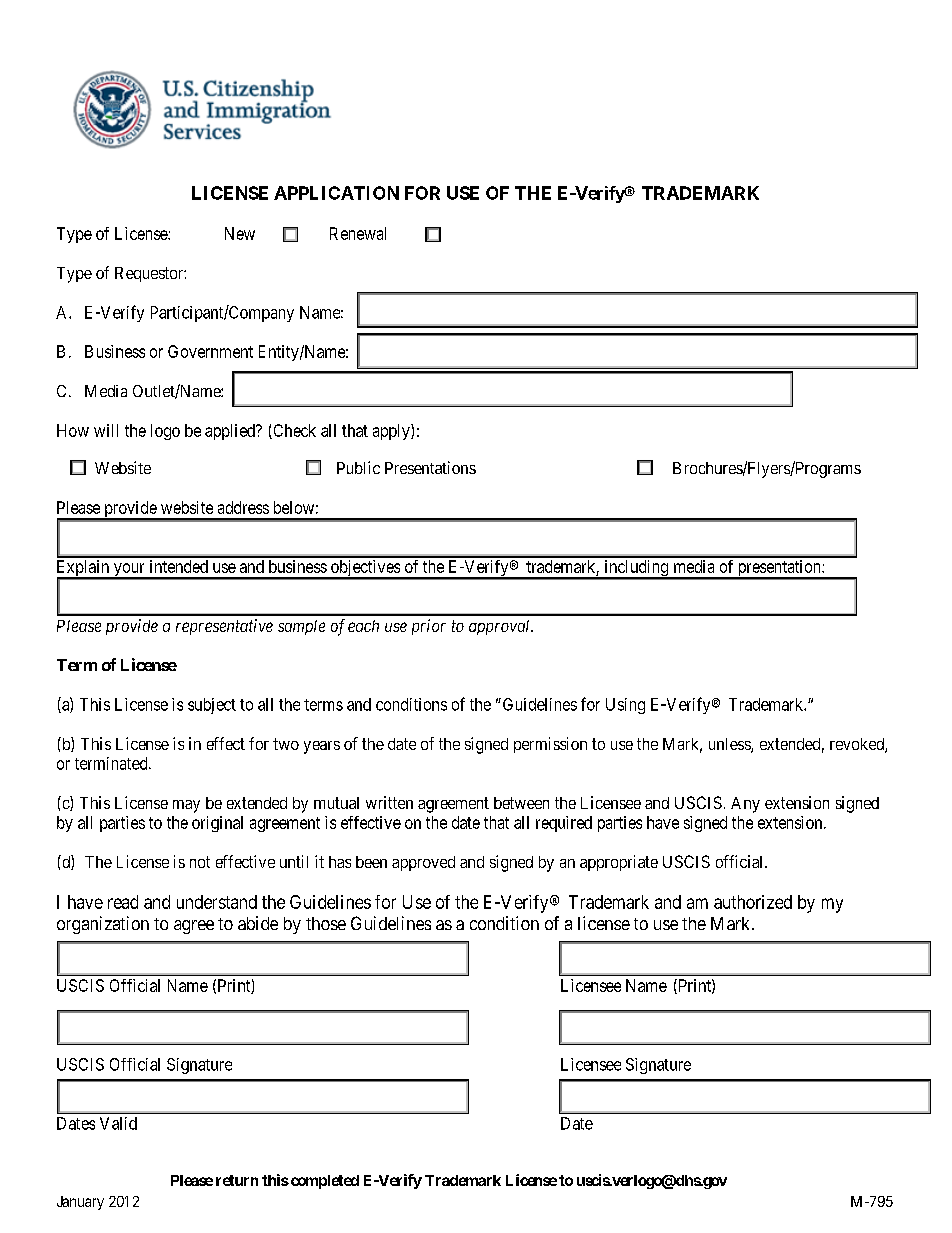 The height and width of the page is (1233, 952). Describe the element at coordinates (753, 902) in the page. I see `authorized` at that location.
